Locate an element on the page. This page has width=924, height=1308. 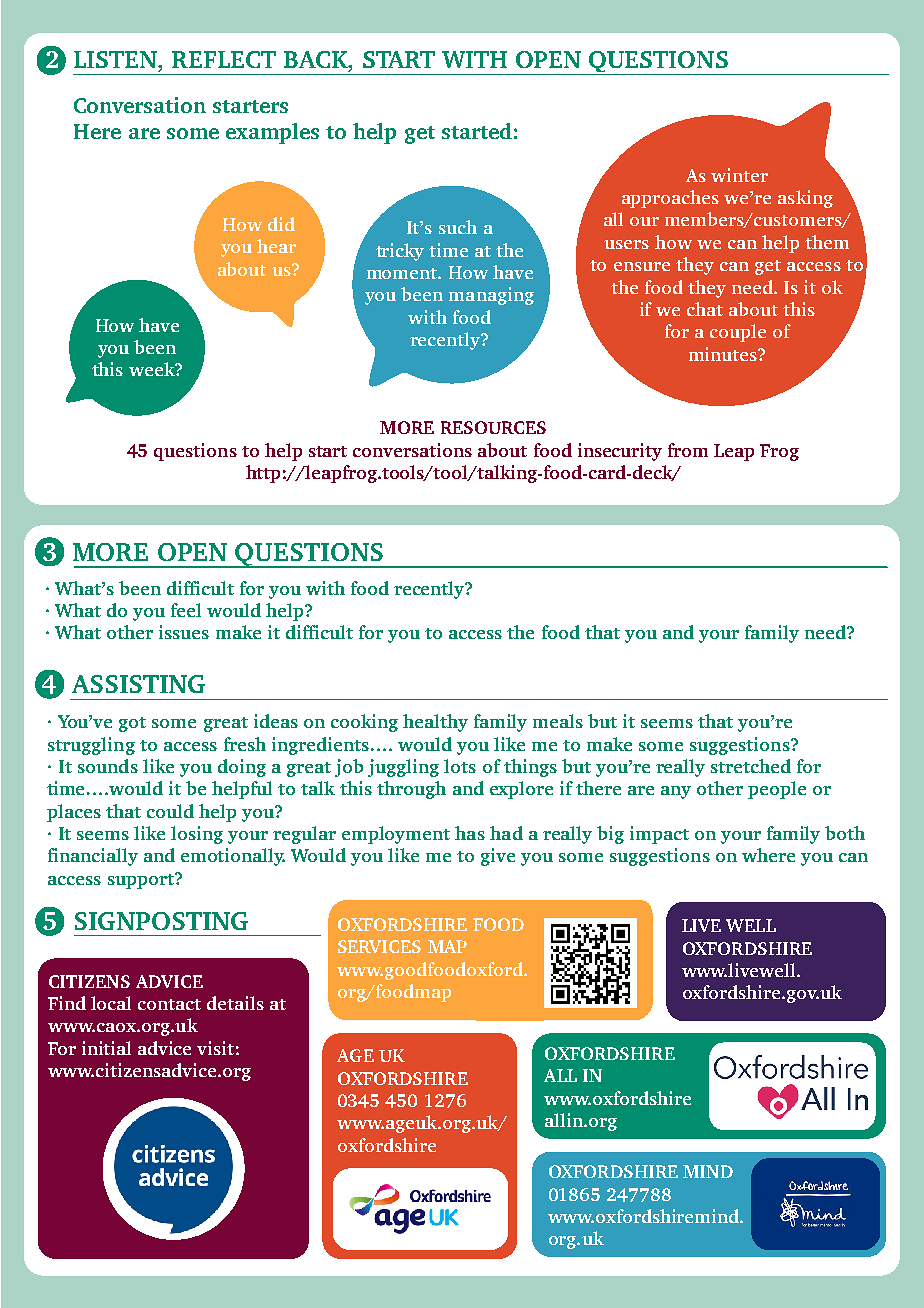
RESOURCES is located at coordinates (493, 427).
